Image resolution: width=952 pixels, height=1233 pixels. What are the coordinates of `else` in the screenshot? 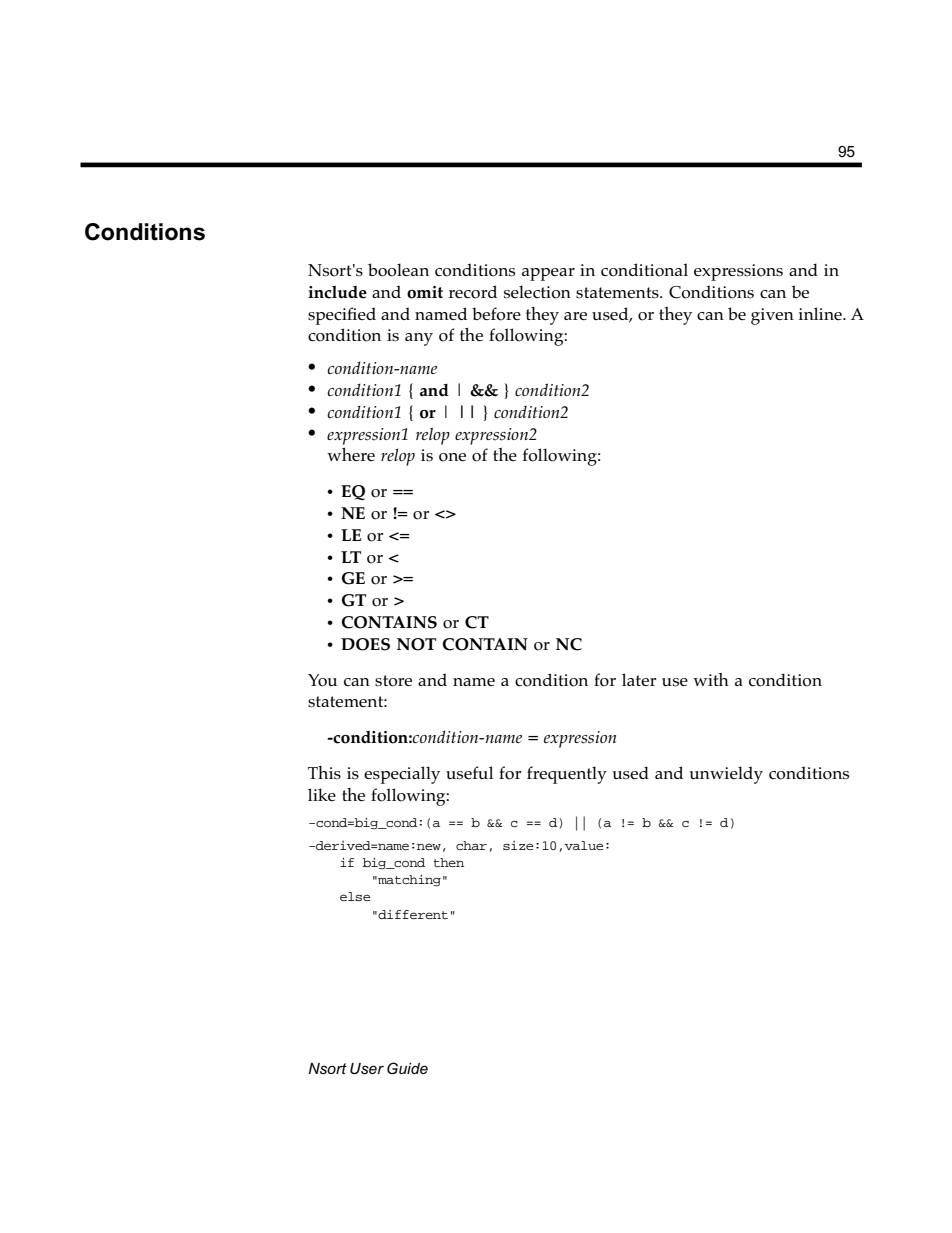 It's located at (355, 896).
